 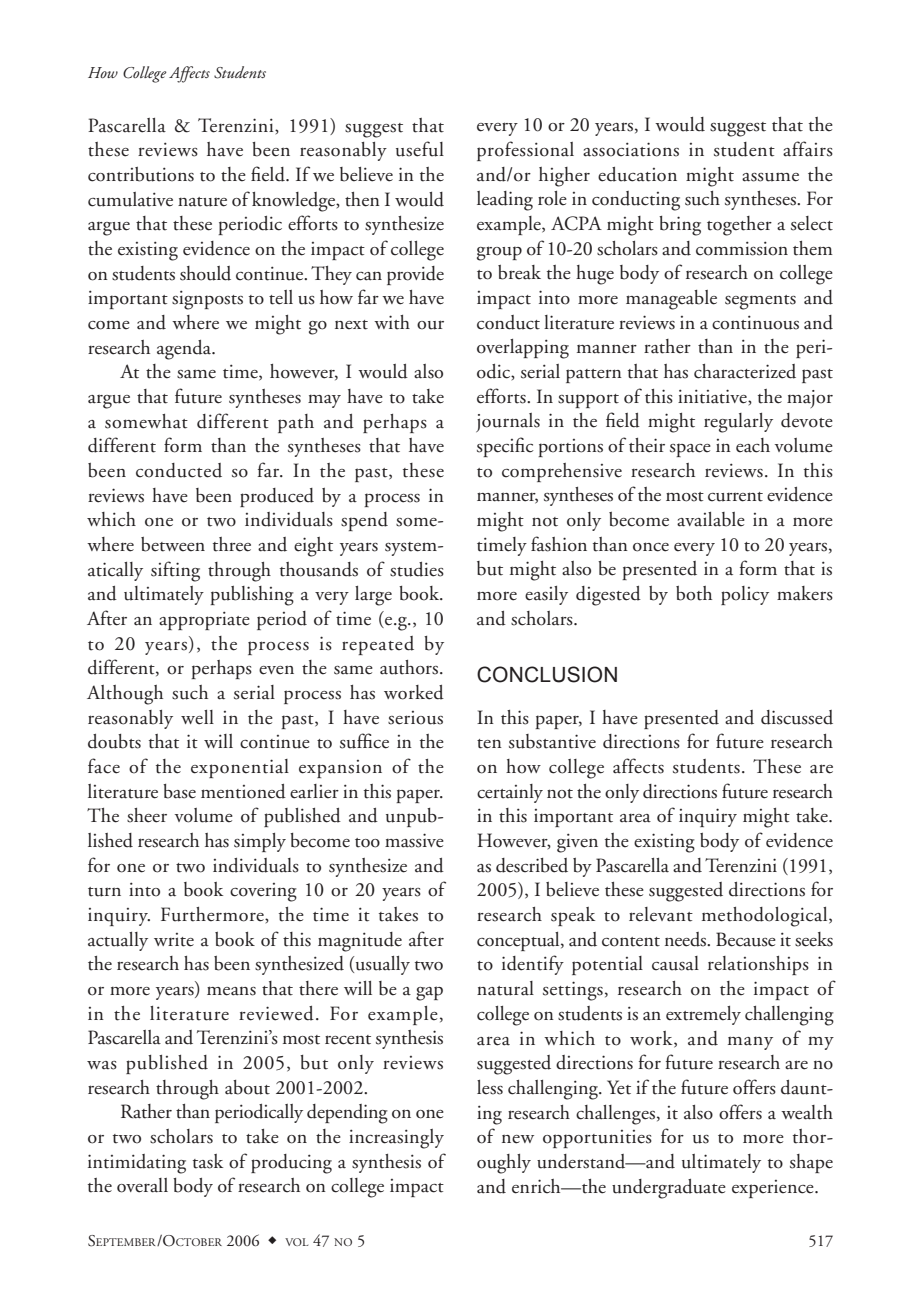 I want to click on well, so click(x=197, y=717).
